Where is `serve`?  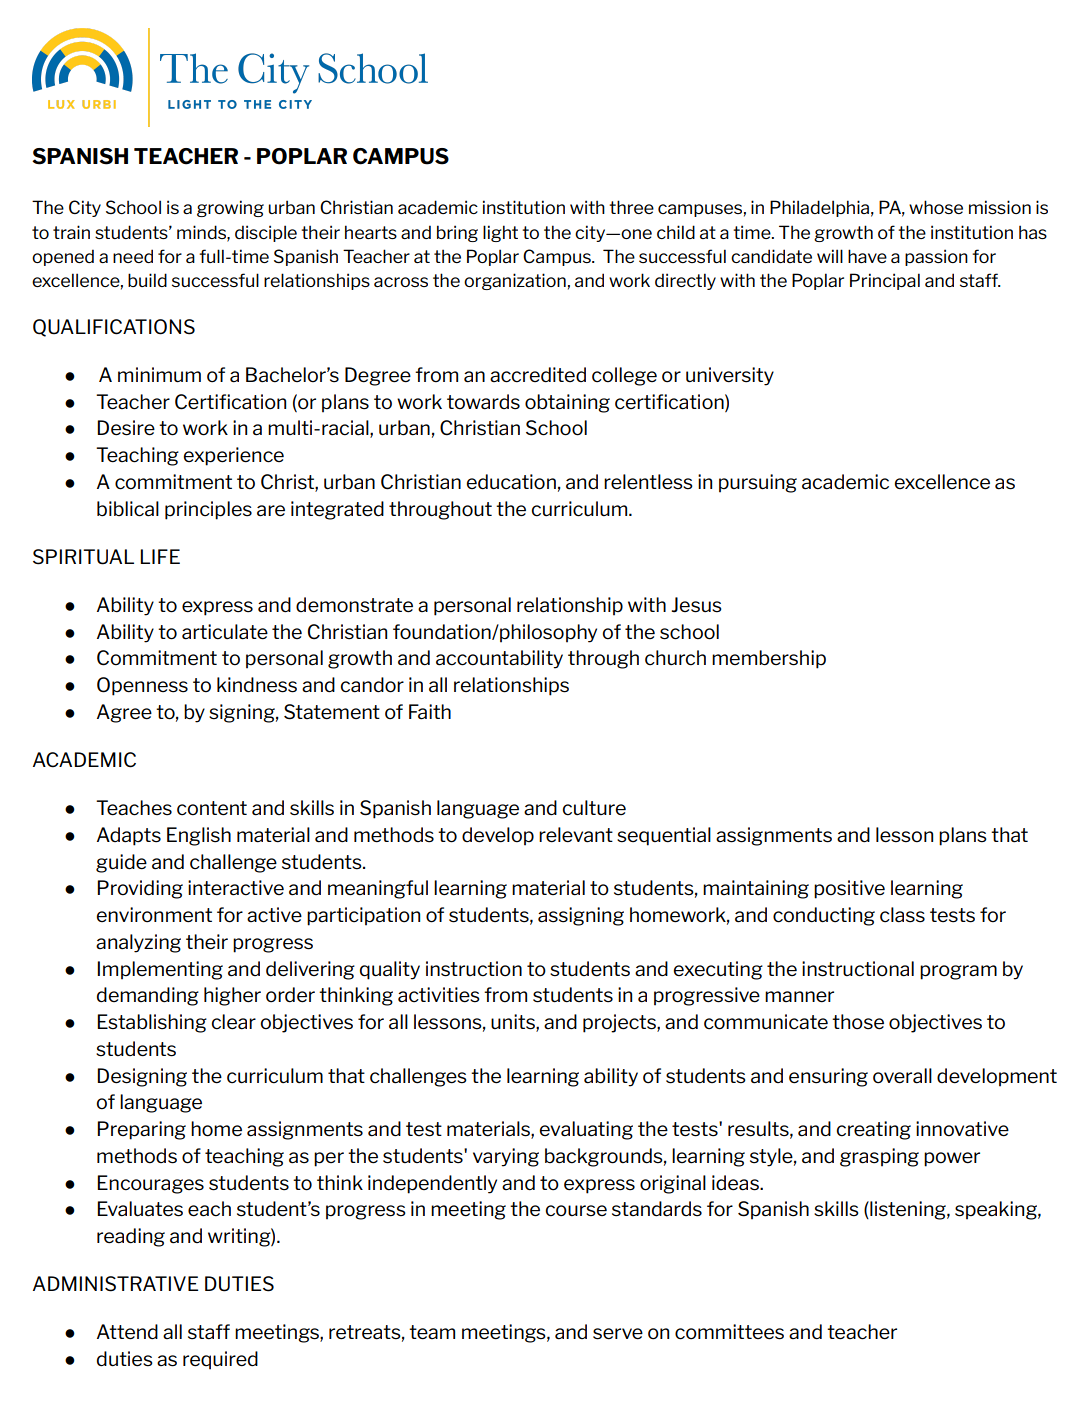 serve is located at coordinates (618, 1334).
